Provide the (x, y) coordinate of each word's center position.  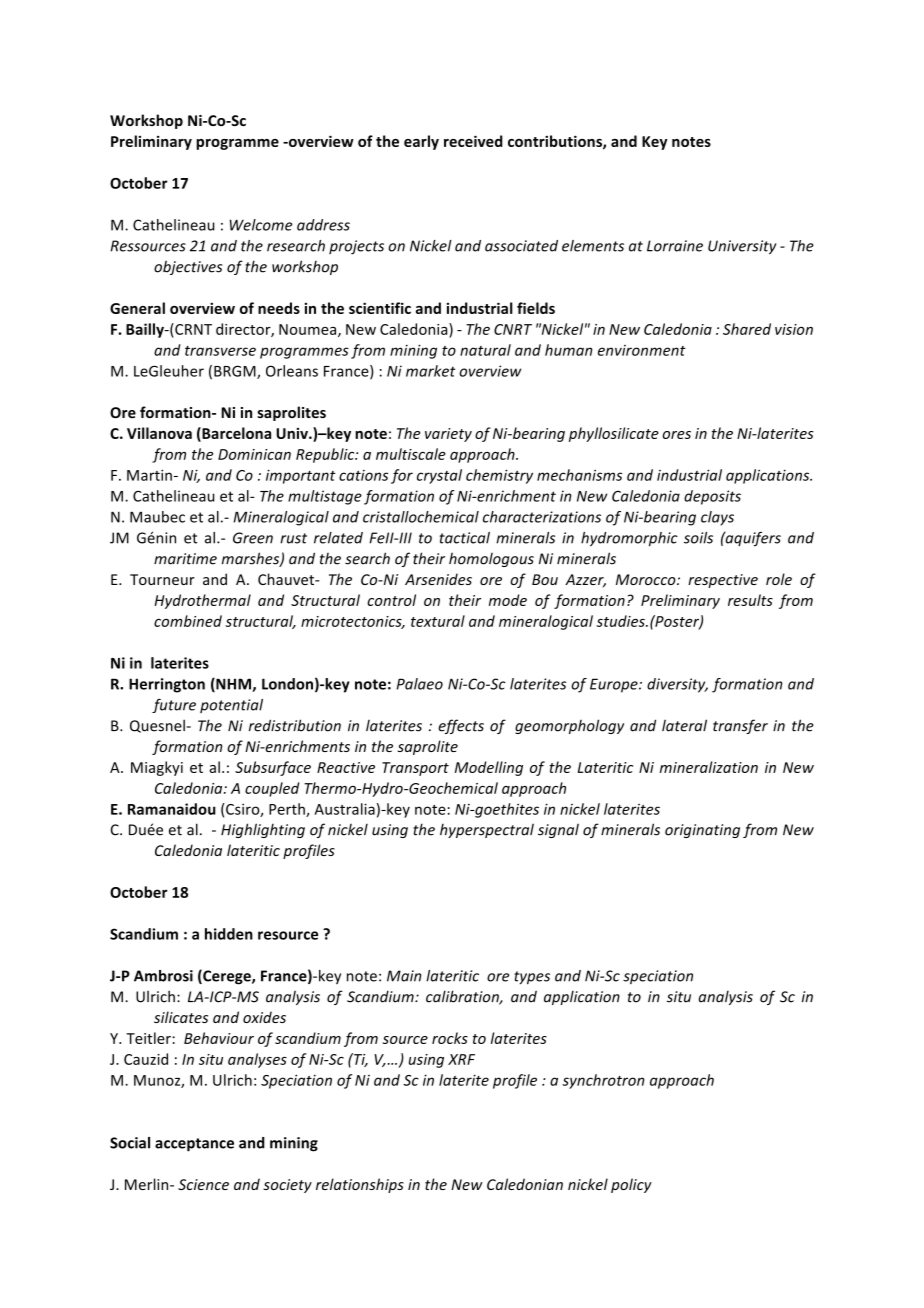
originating (702, 831)
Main (404, 976)
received (473, 141)
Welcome (261, 225)
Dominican (254, 454)
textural (438, 621)
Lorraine (675, 246)
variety (448, 435)
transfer (740, 726)
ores (676, 435)
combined (188, 621)
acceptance (194, 1145)
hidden (229, 934)
